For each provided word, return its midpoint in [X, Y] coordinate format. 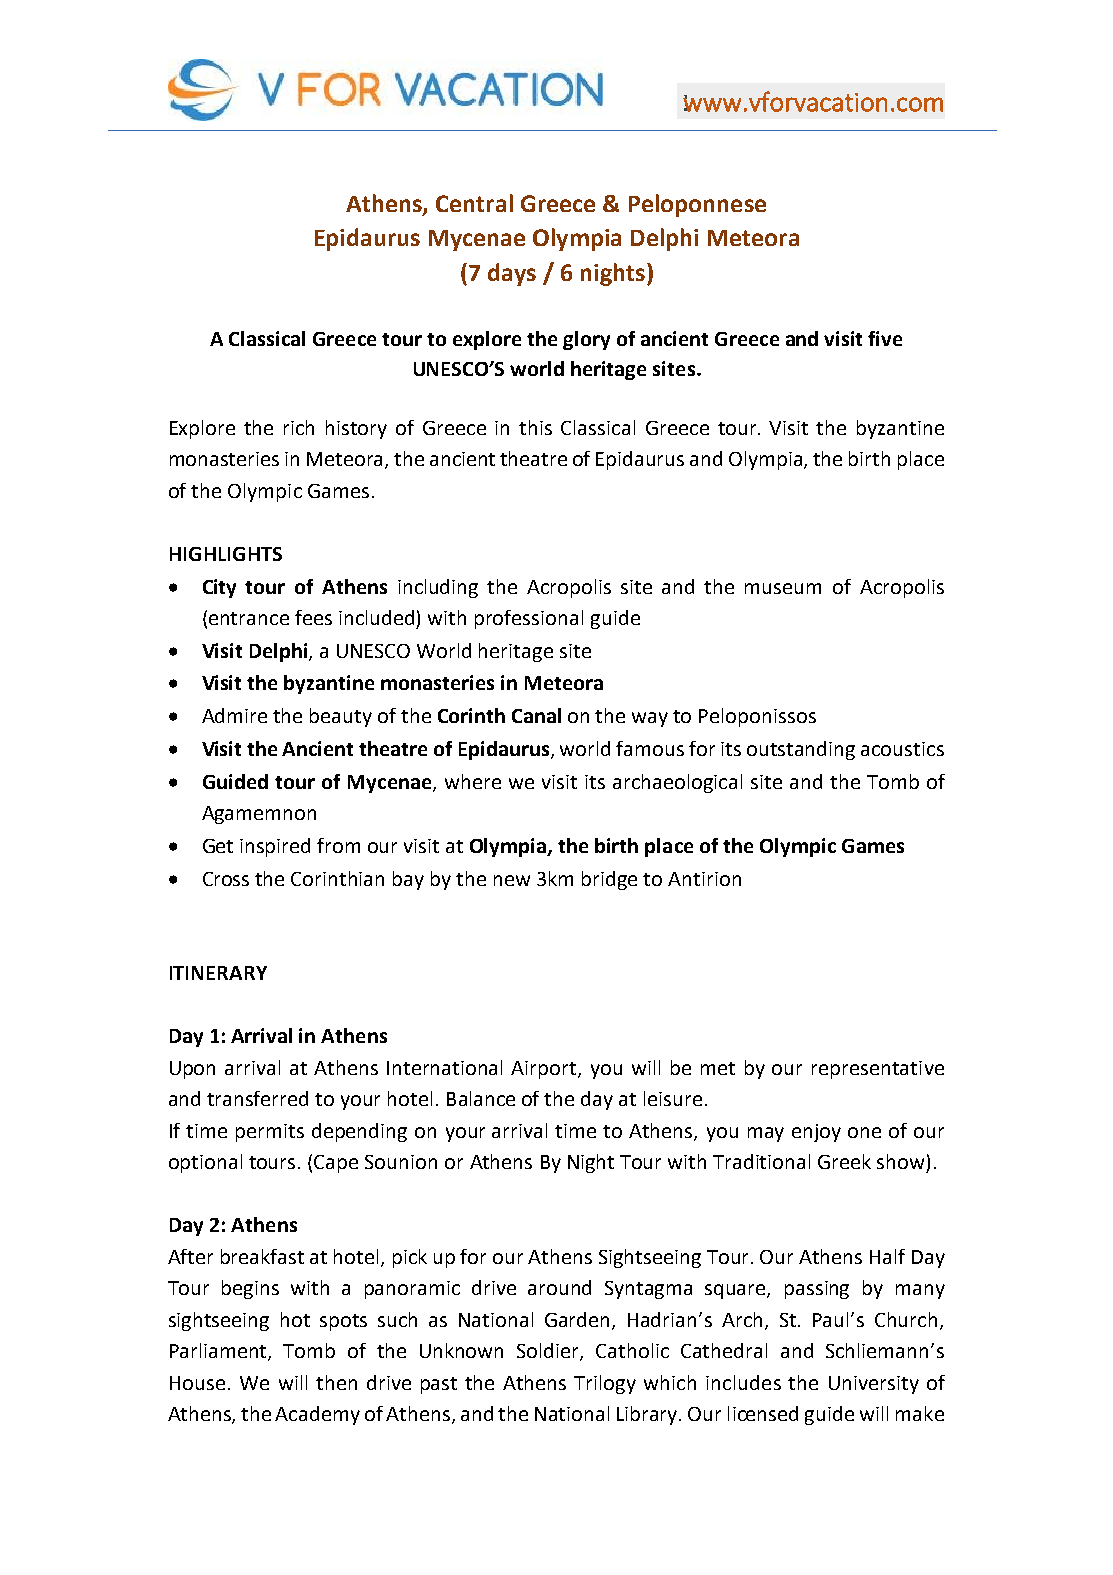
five [885, 338]
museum [783, 588]
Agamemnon [259, 815]
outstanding [801, 750]
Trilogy [605, 1384]
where [473, 781]
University [874, 1385]
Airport [545, 1070]
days [512, 274]
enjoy [816, 1133]
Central [474, 203]
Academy [317, 1415]
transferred [257, 1098]
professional [529, 619]
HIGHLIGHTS [226, 554]
